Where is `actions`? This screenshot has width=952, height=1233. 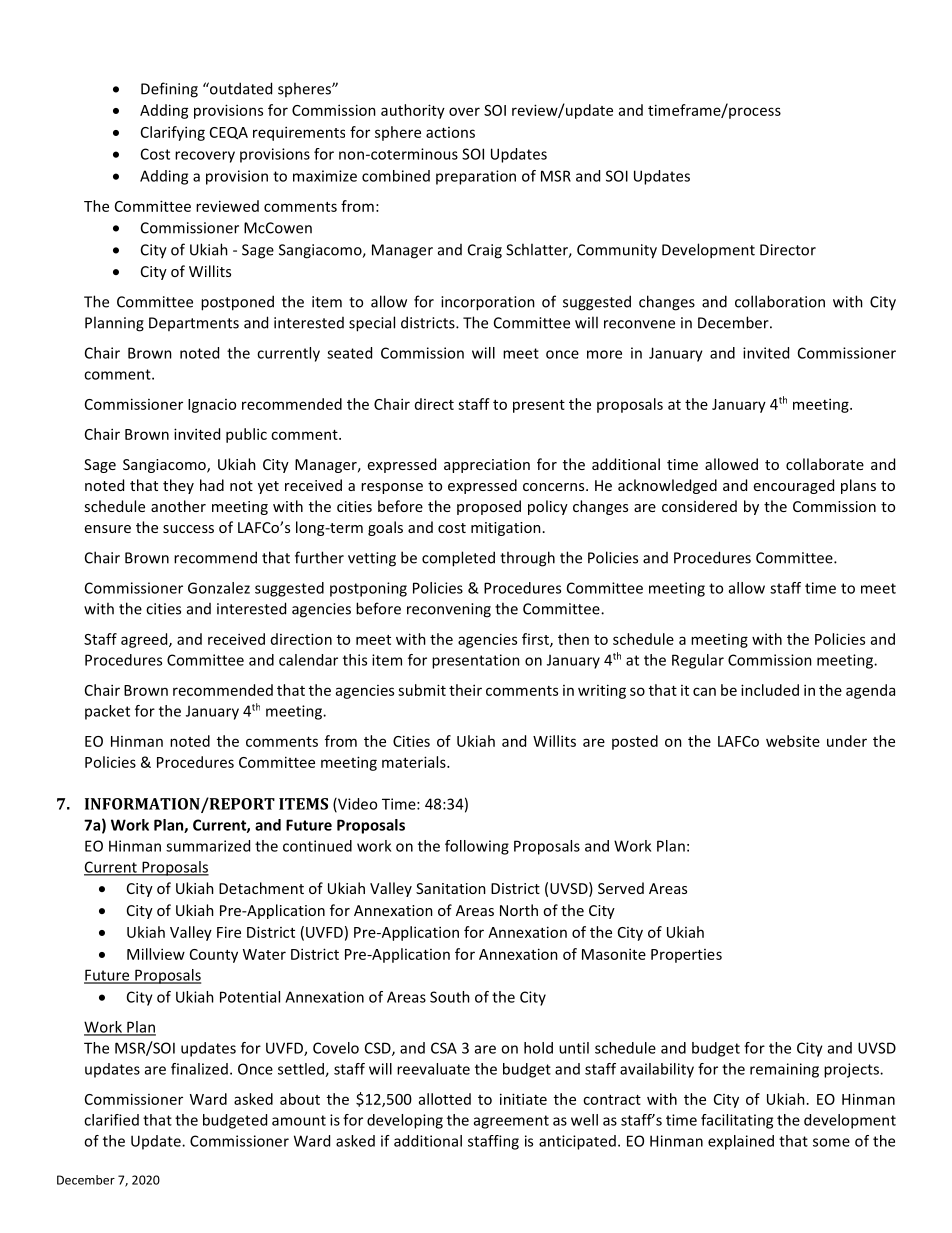
actions is located at coordinates (450, 132).
